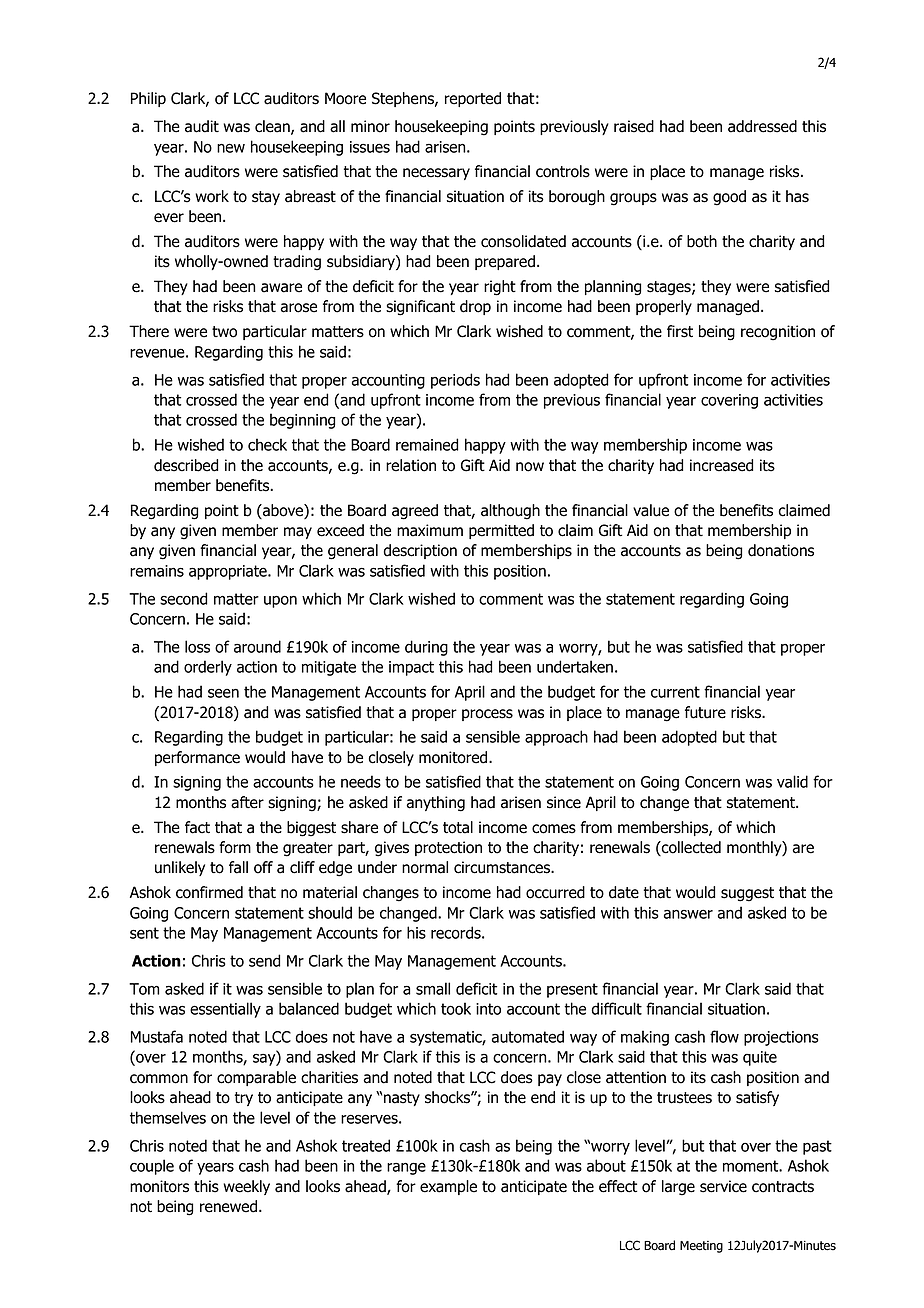  What do you see at coordinates (433, 988) in the page?
I see `small` at bounding box center [433, 988].
